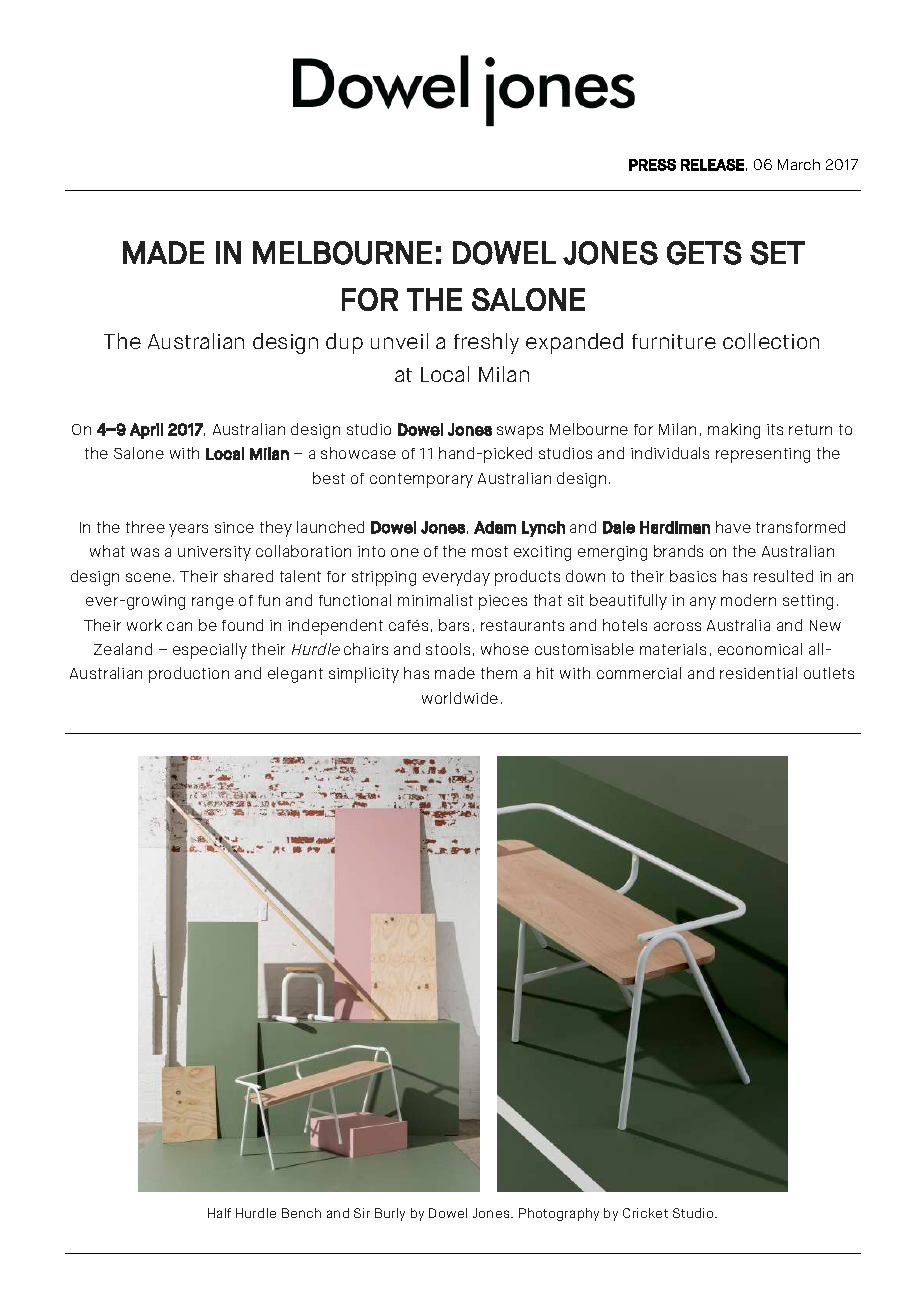  I want to click on residential, so click(758, 673).
